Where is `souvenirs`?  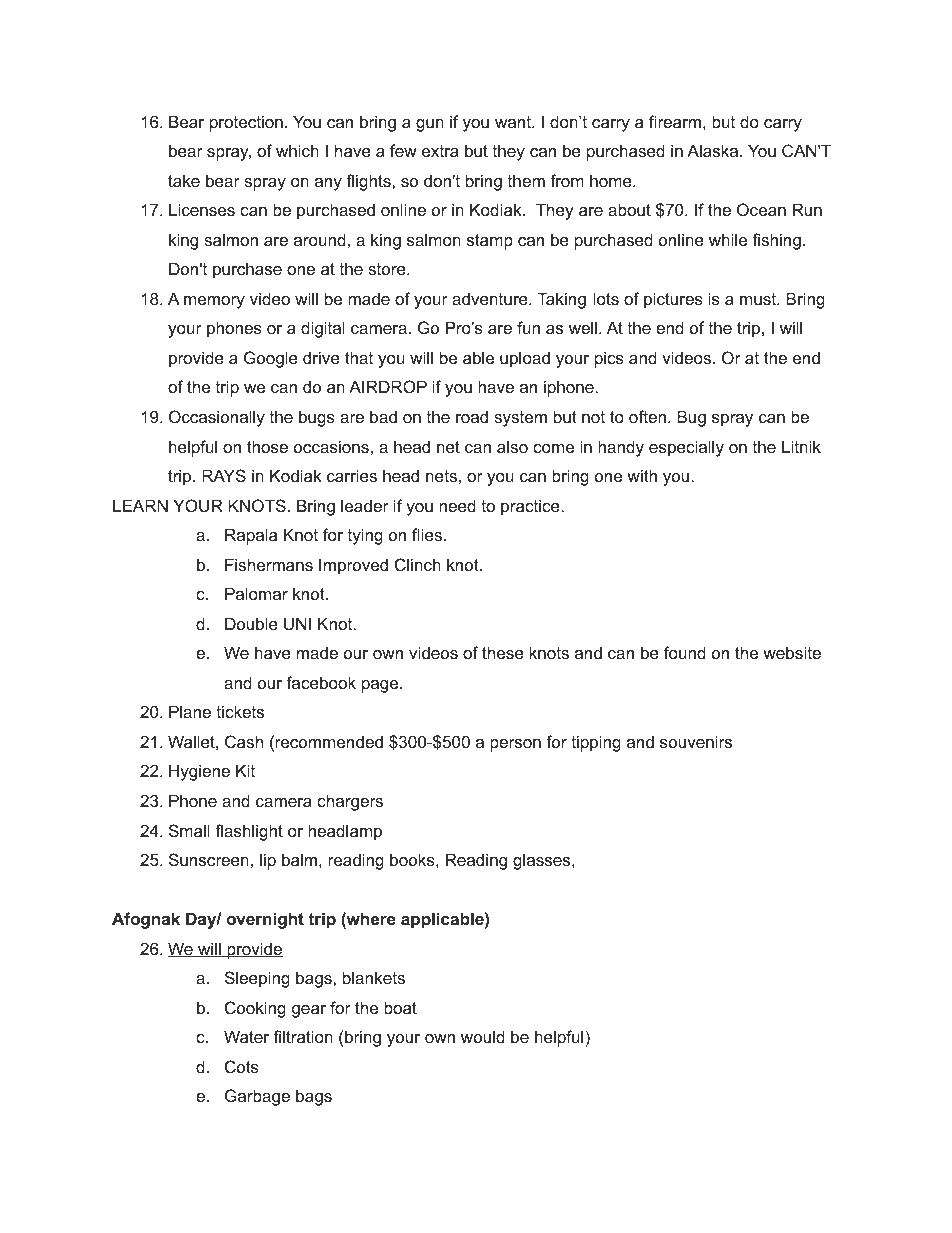 souvenirs is located at coordinates (696, 741).
